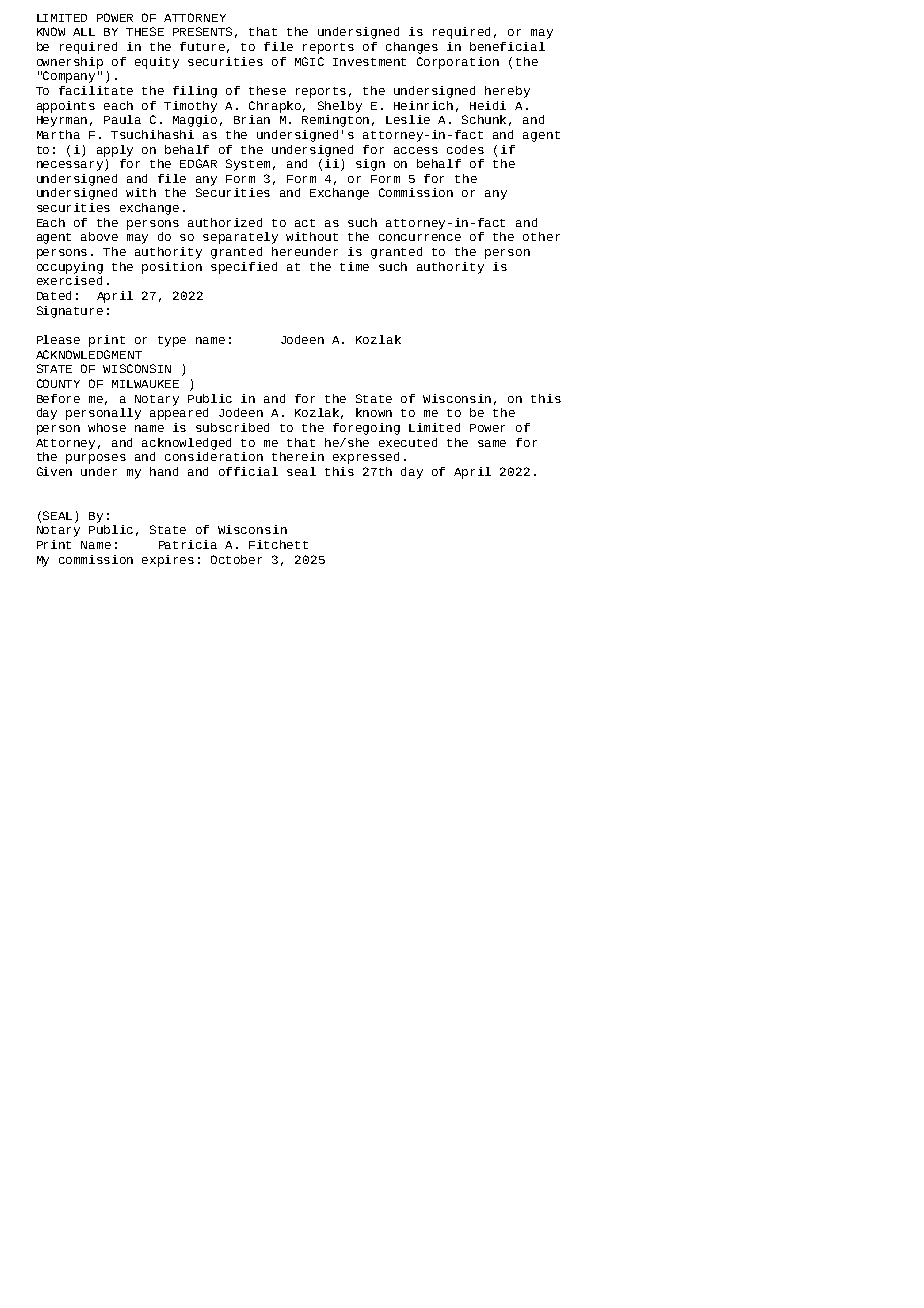 This document has width=924, height=1308. I want to click on Dated, so click(54, 295).
